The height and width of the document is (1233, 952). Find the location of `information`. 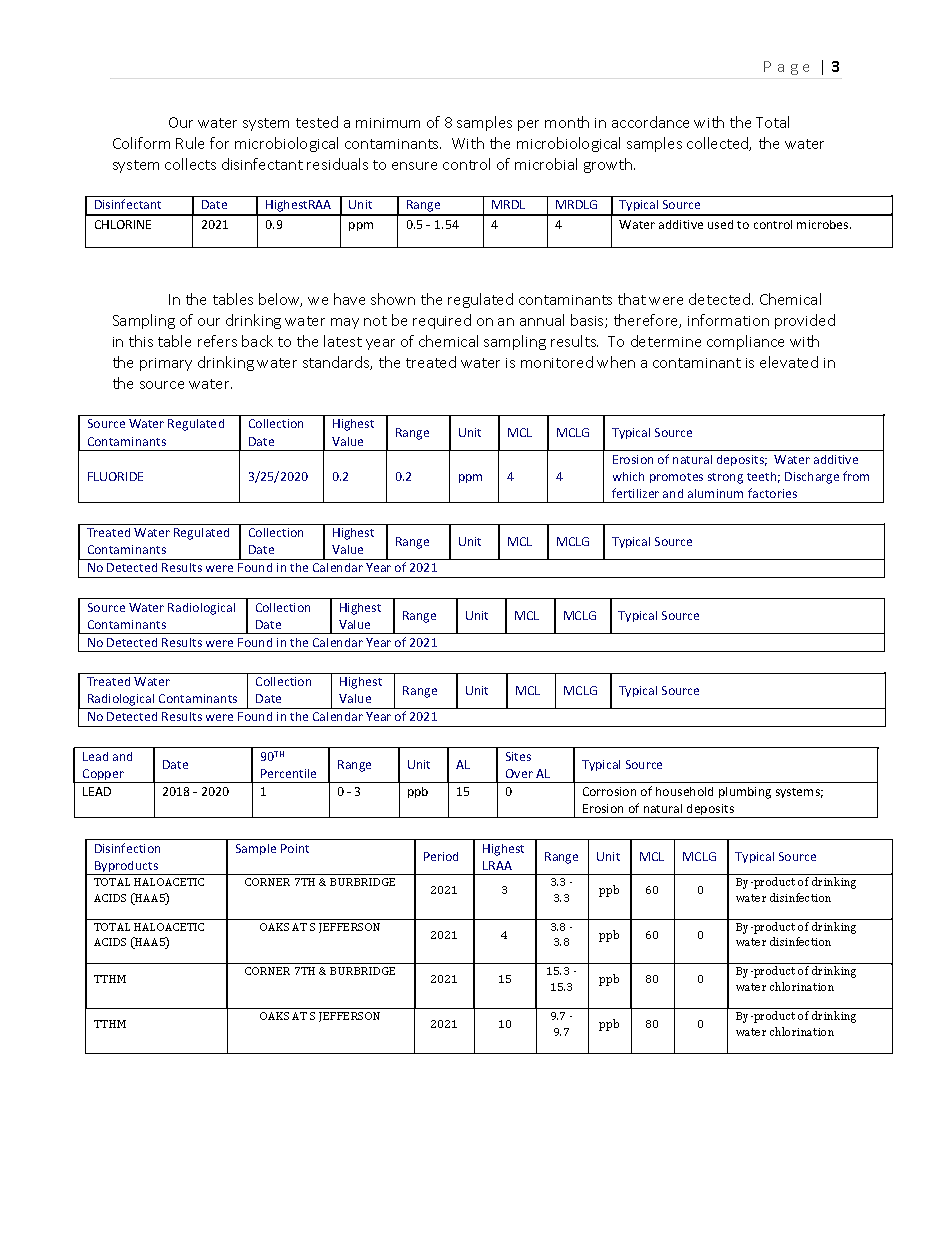

information is located at coordinates (728, 320).
